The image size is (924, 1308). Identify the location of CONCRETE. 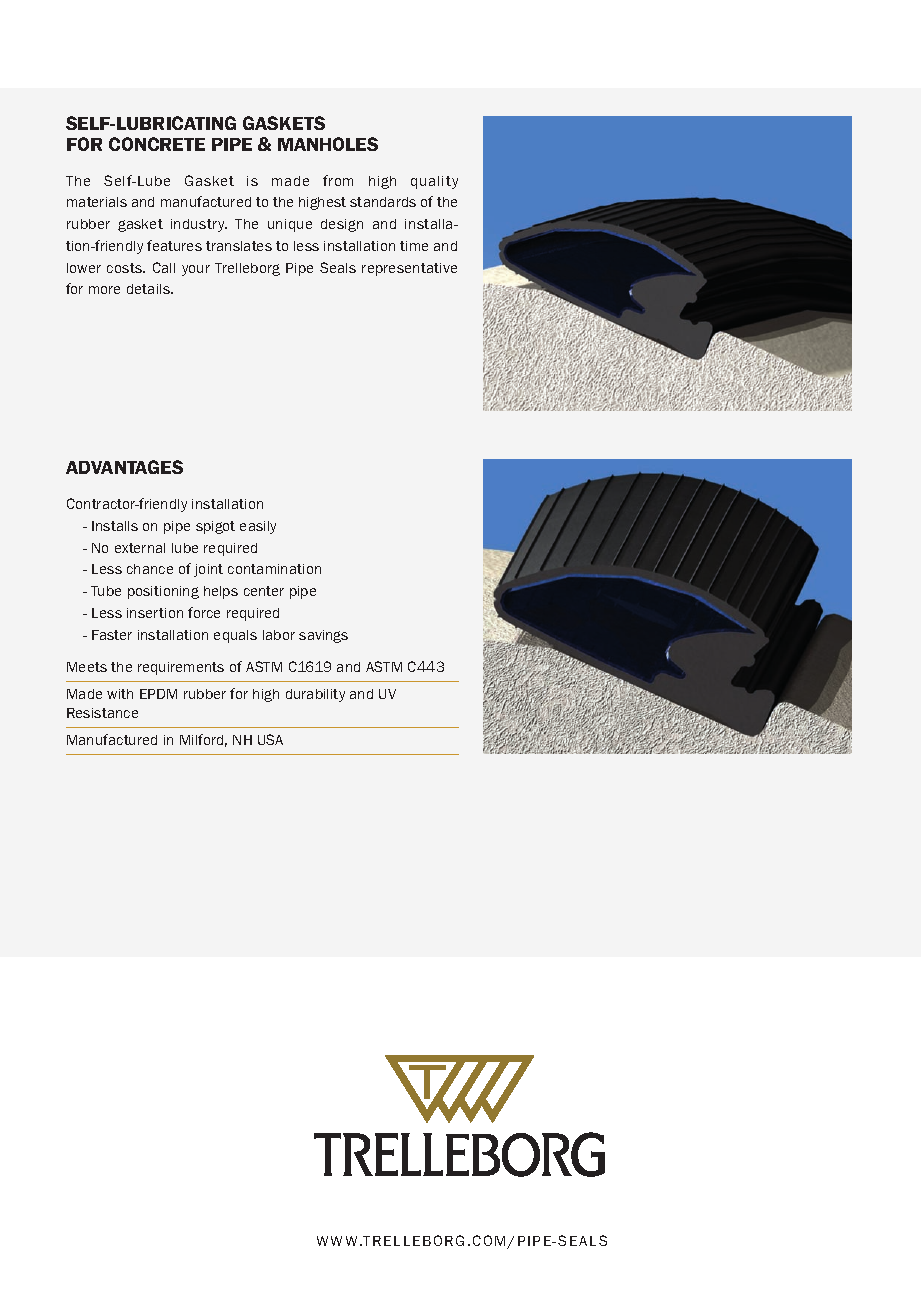
(157, 144).
